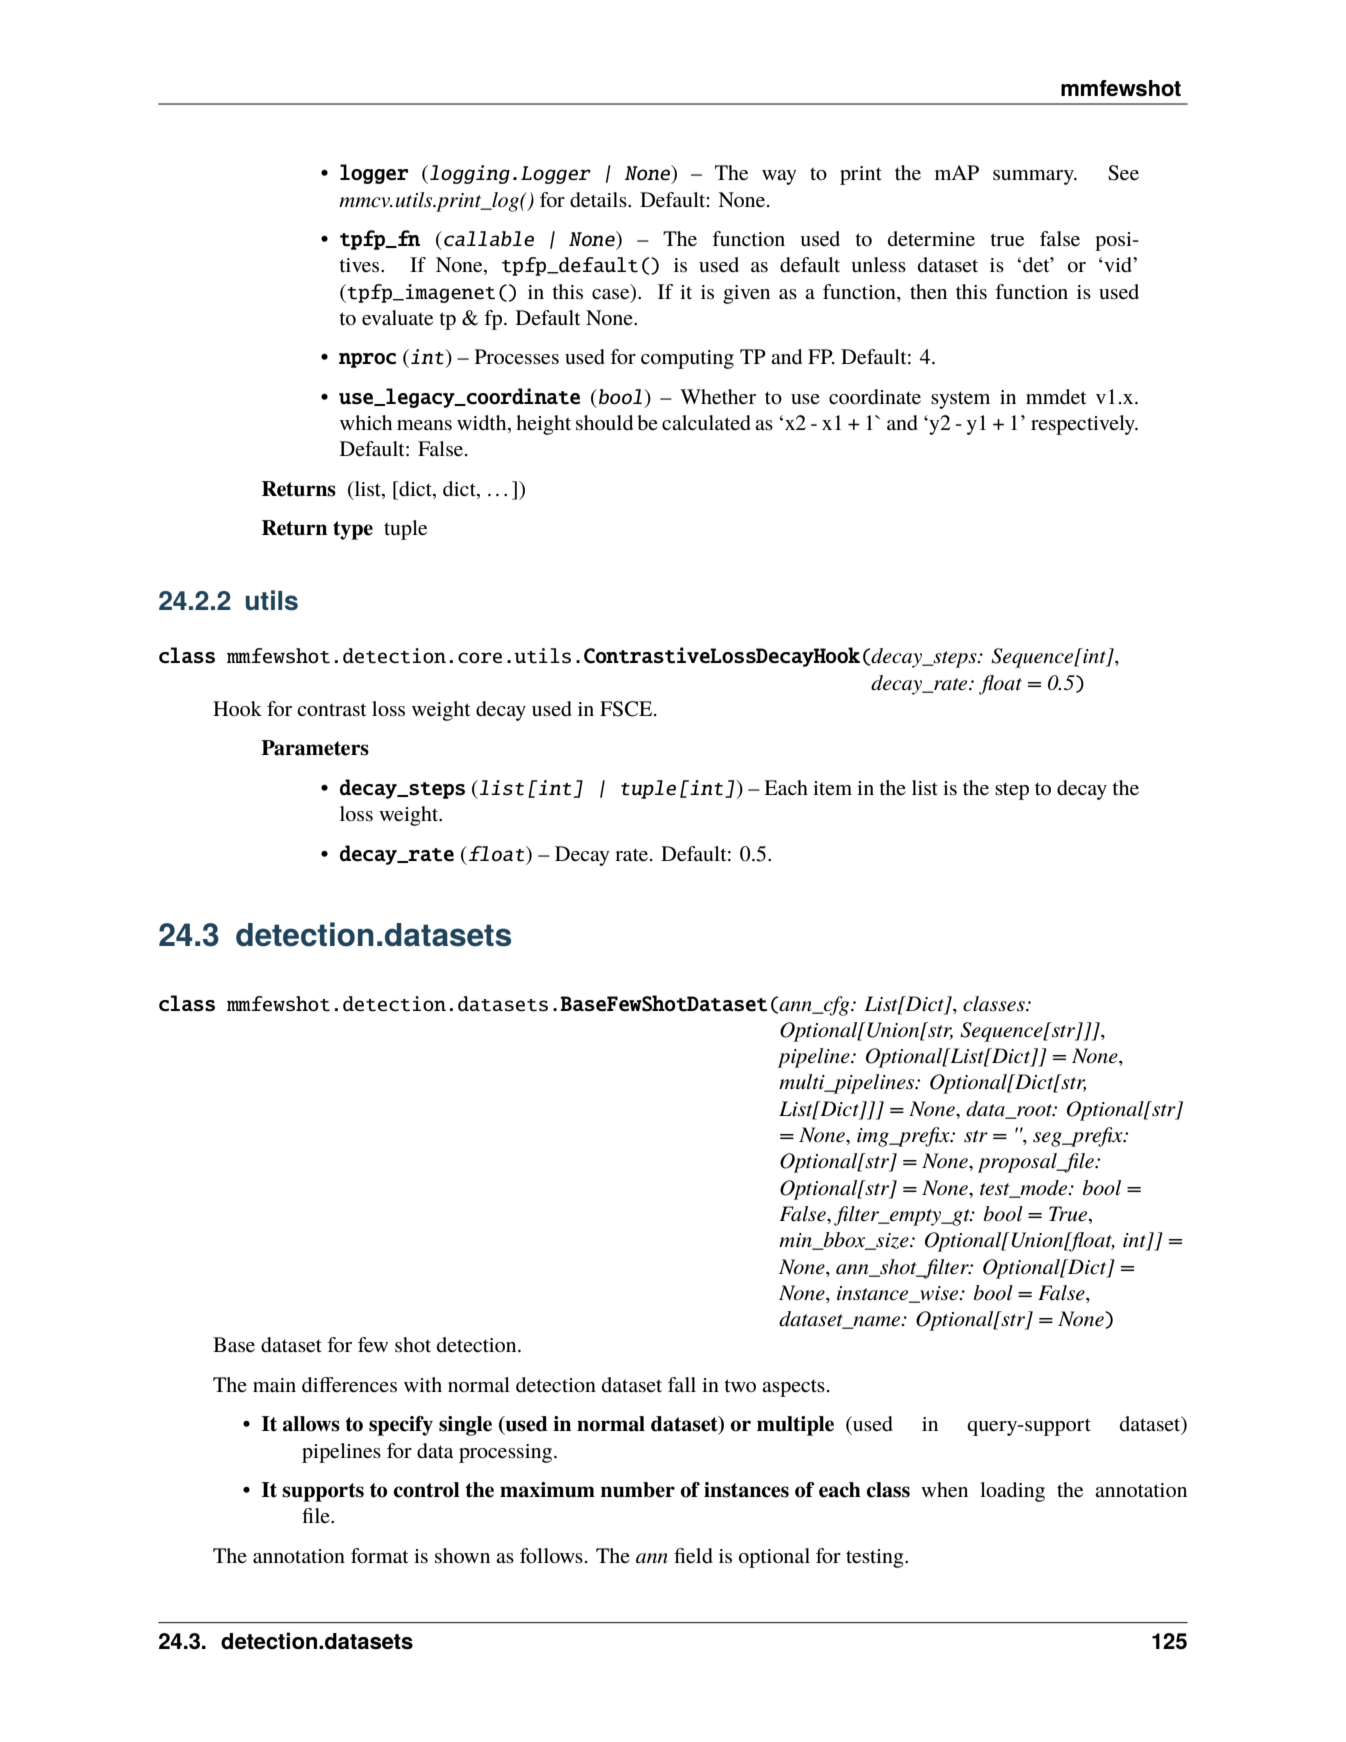 Image resolution: width=1346 pixels, height=1742 pixels. I want to click on way, so click(779, 177).
